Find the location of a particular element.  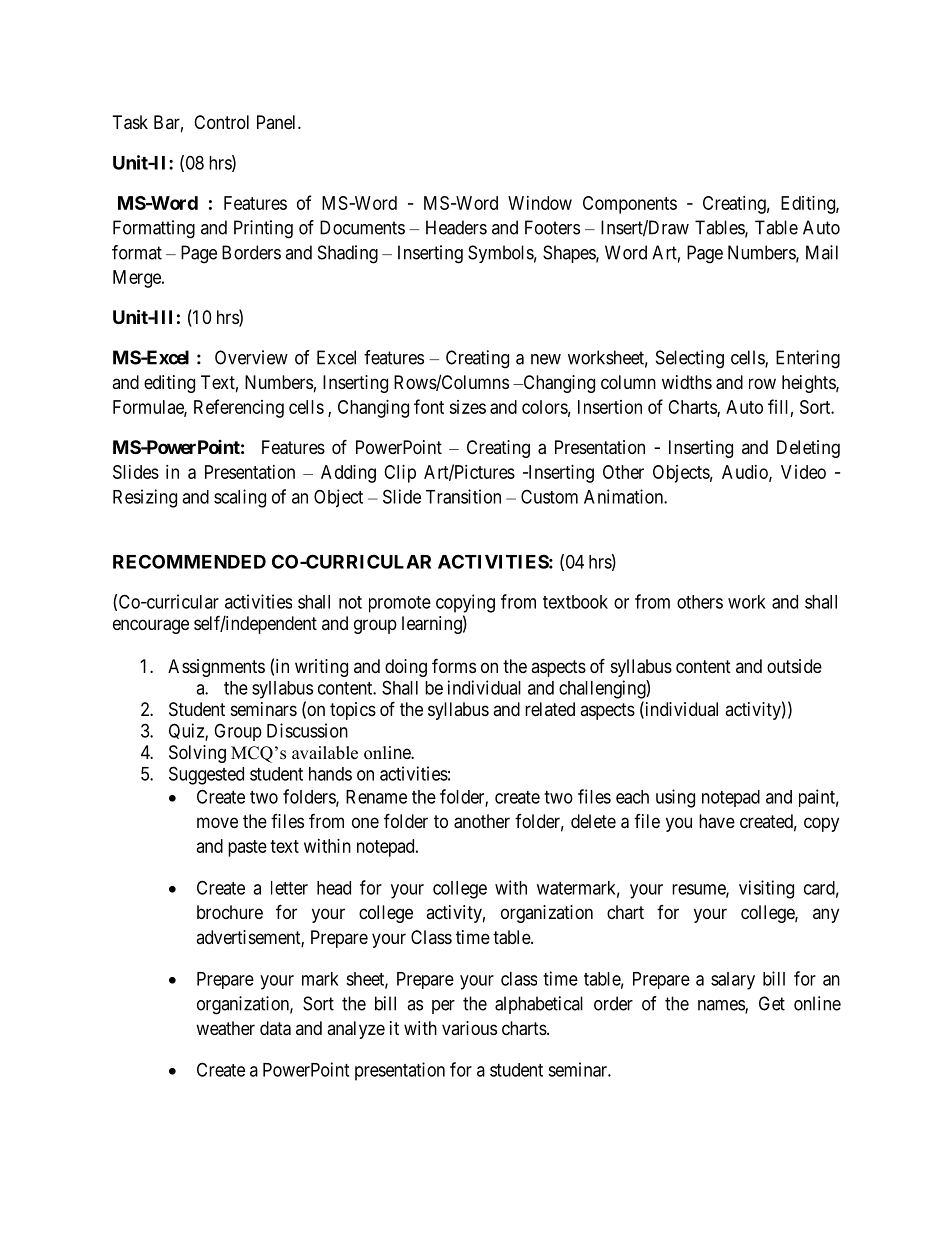

scaling is located at coordinates (240, 498).
